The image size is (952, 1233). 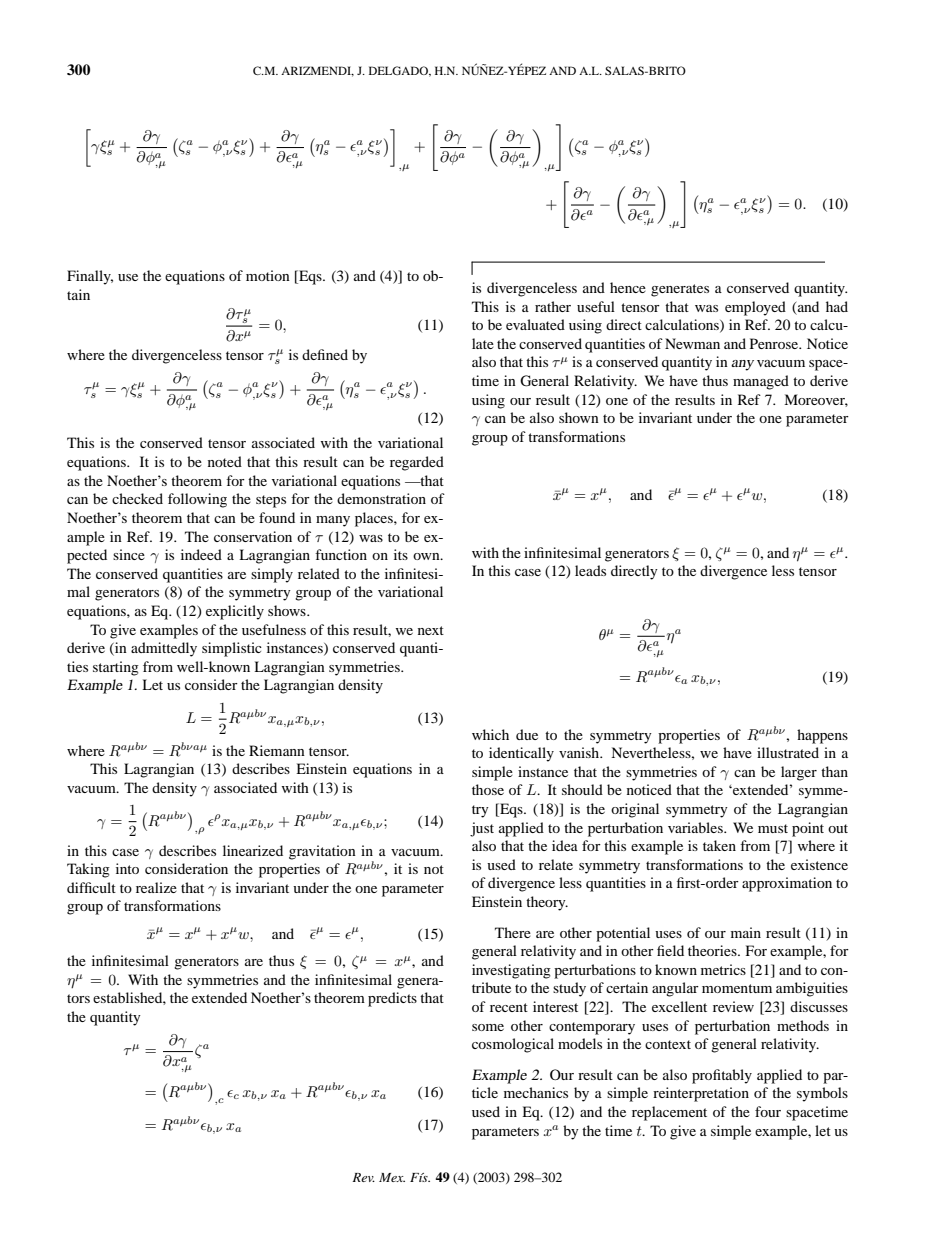 What do you see at coordinates (381, 498) in the page?
I see `demonstration` at bounding box center [381, 498].
